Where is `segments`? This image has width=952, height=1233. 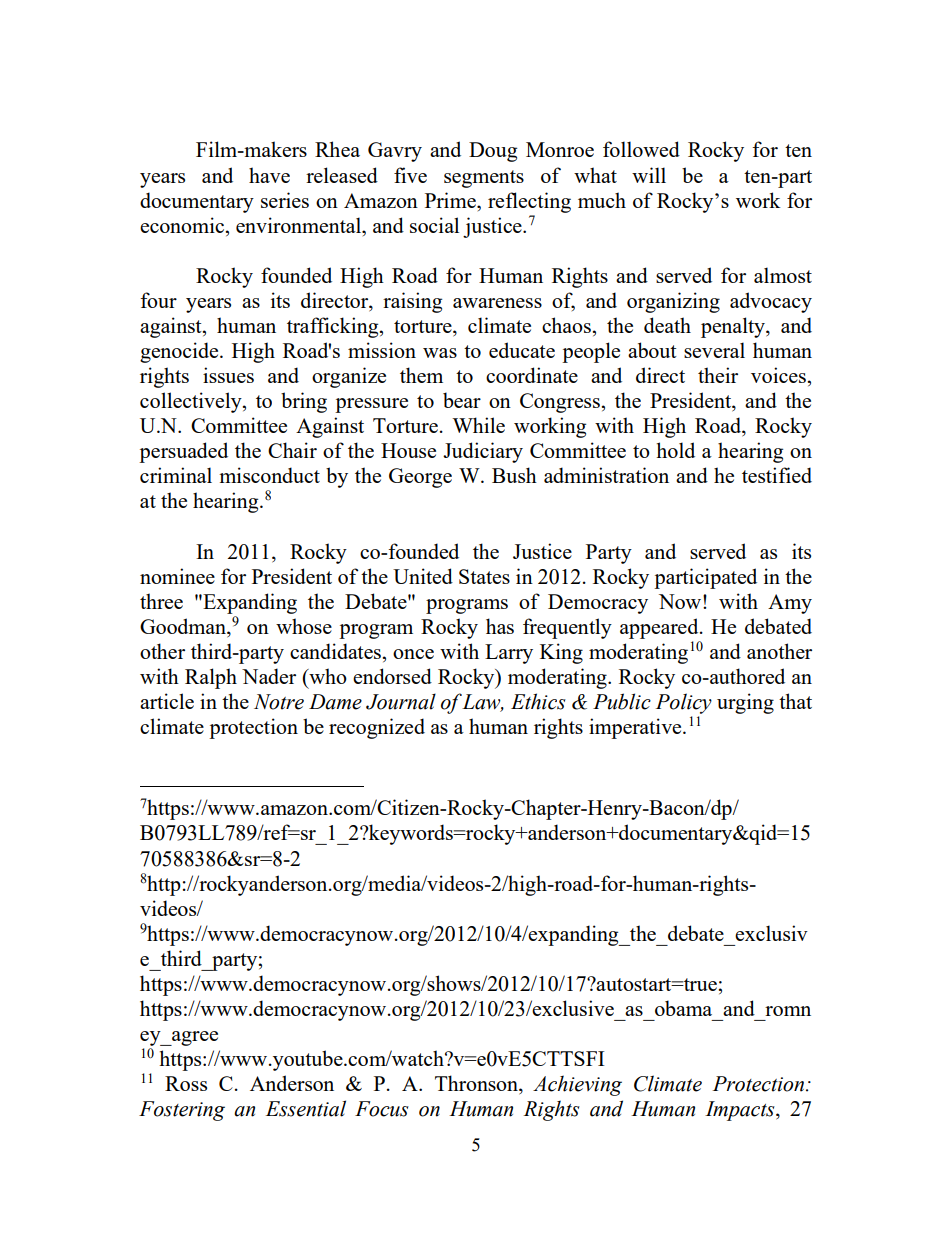
segments is located at coordinates (484, 179).
